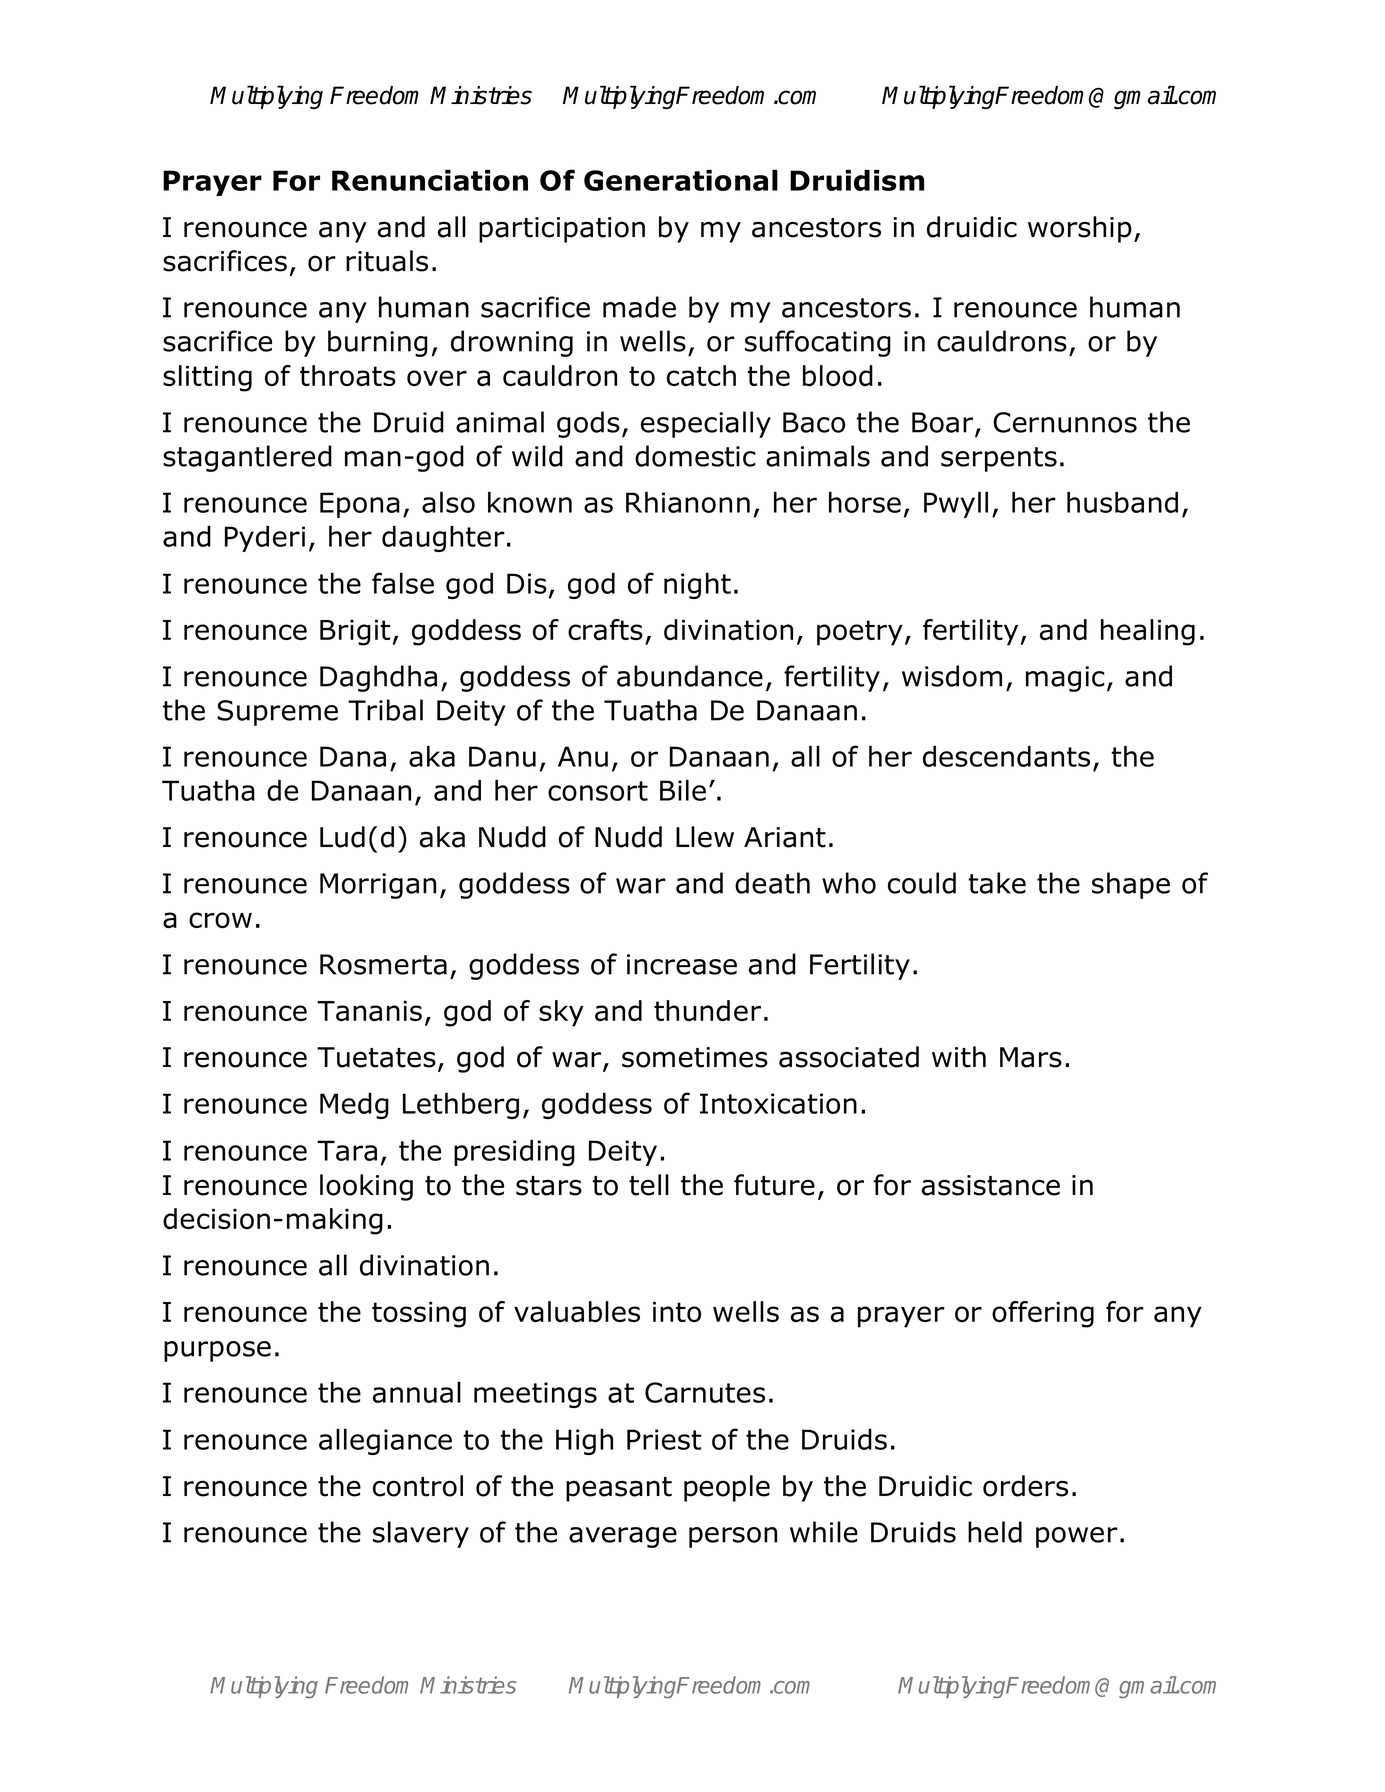  Describe the element at coordinates (387, 261) in the screenshot. I see `rituals` at that location.
